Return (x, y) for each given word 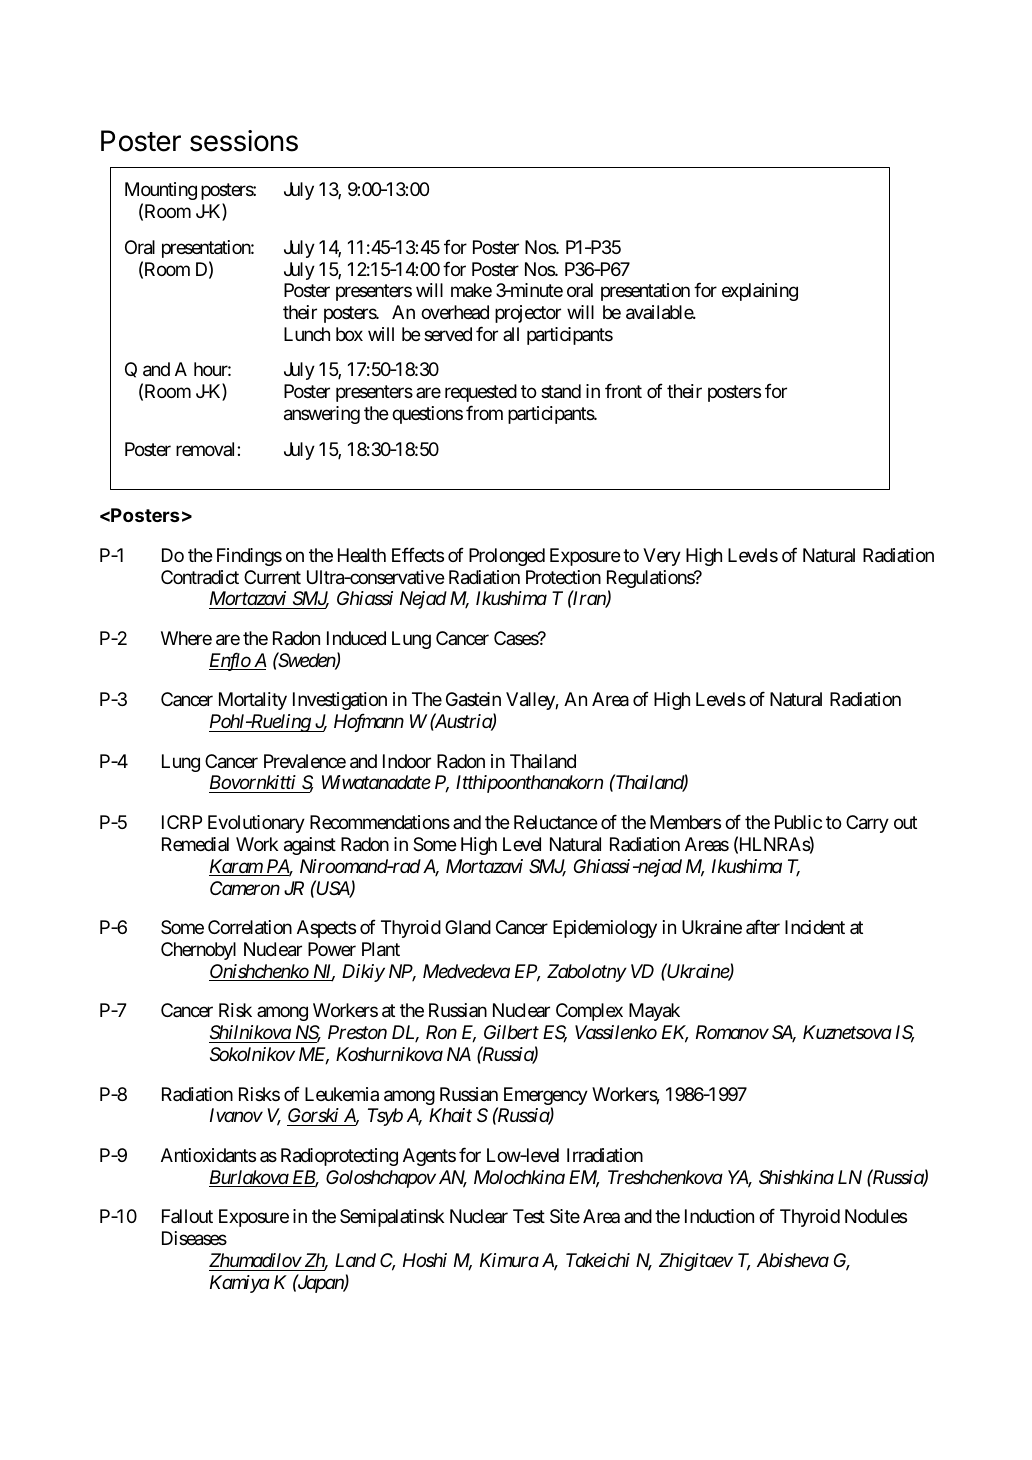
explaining (760, 292)
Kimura (509, 1260)
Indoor (407, 761)
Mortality (253, 701)
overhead (455, 312)
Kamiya (240, 1284)
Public (798, 822)
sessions (244, 141)
